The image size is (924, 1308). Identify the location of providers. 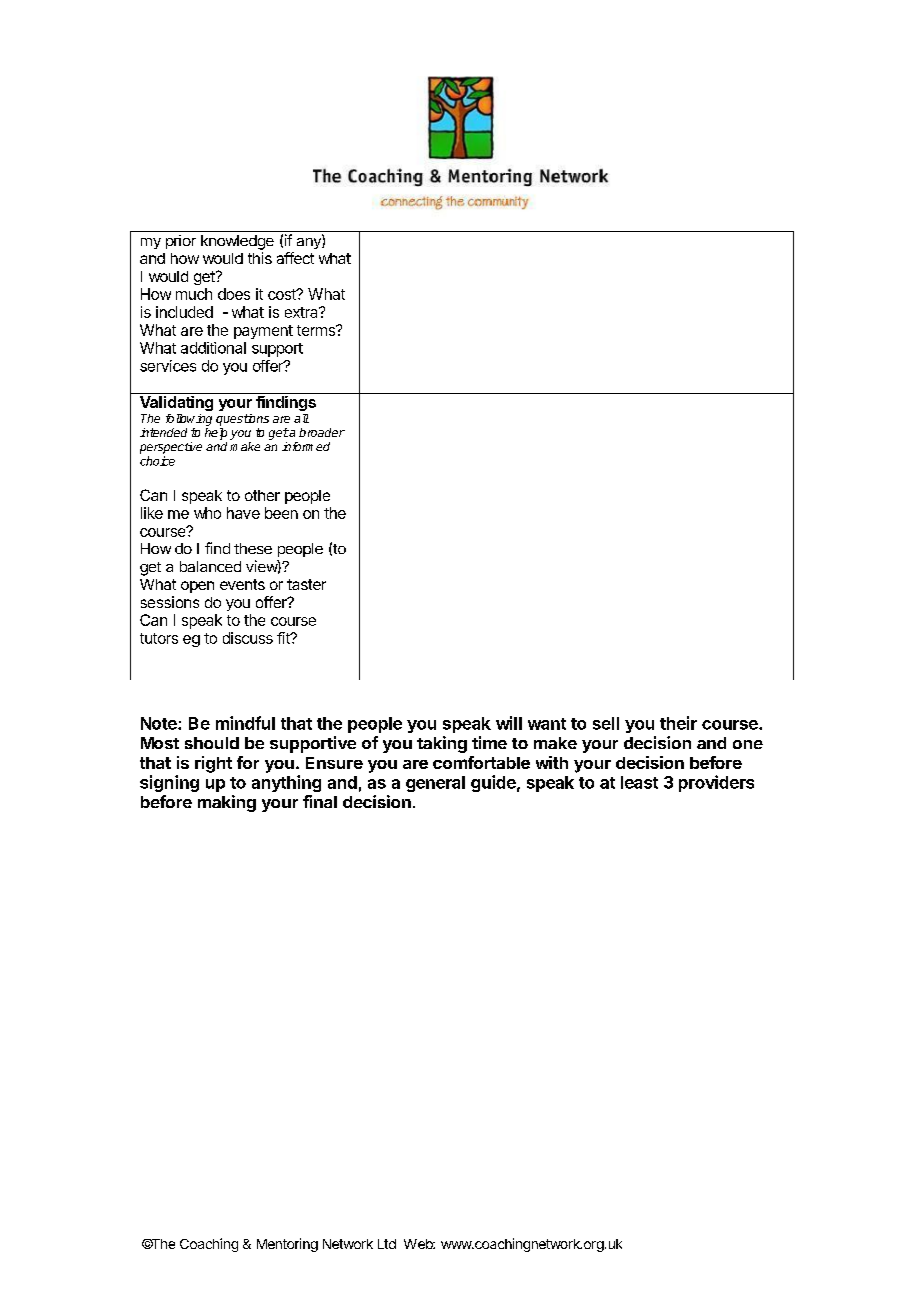
(716, 783).
